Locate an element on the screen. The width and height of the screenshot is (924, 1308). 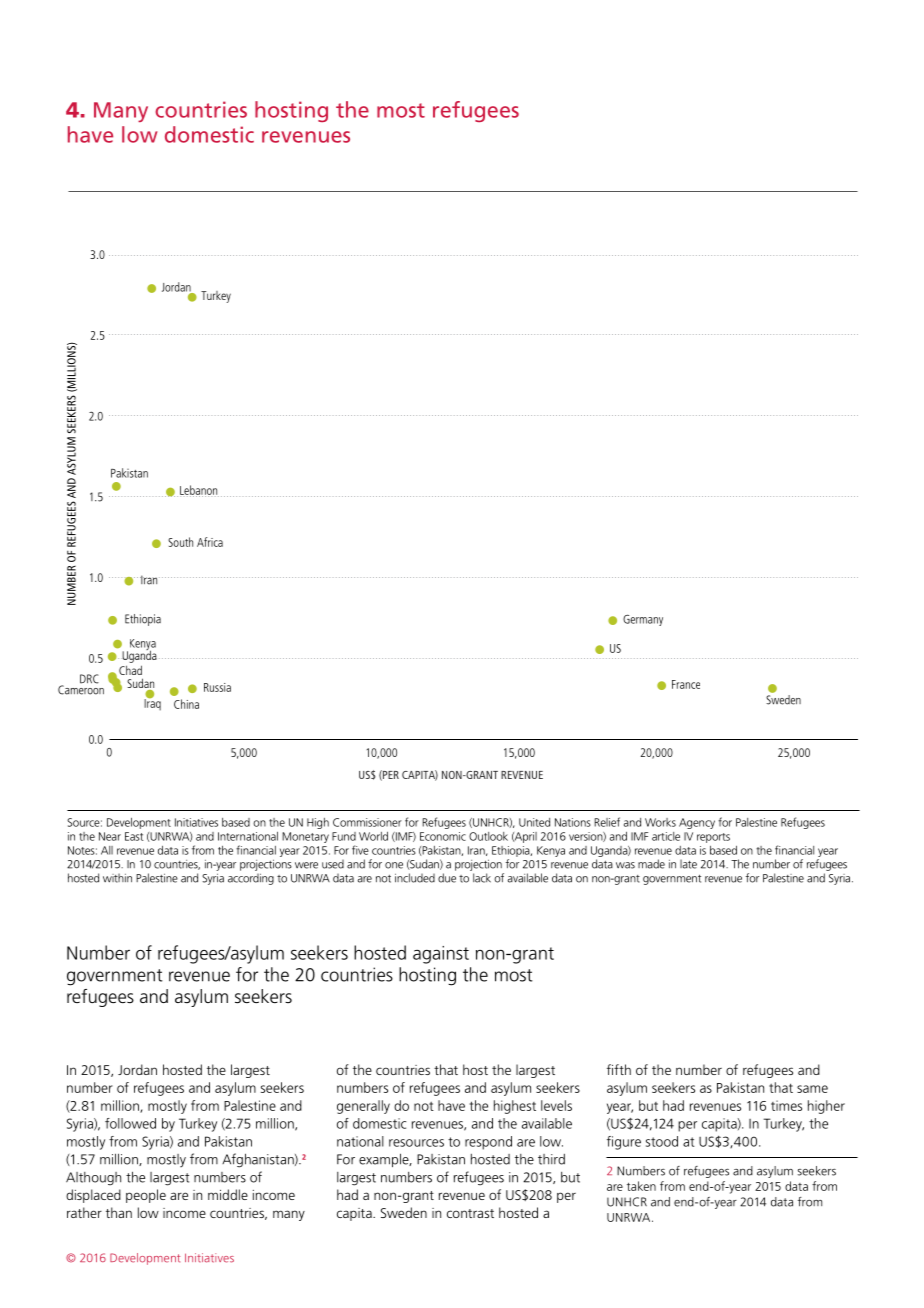
Africa is located at coordinates (210, 542).
